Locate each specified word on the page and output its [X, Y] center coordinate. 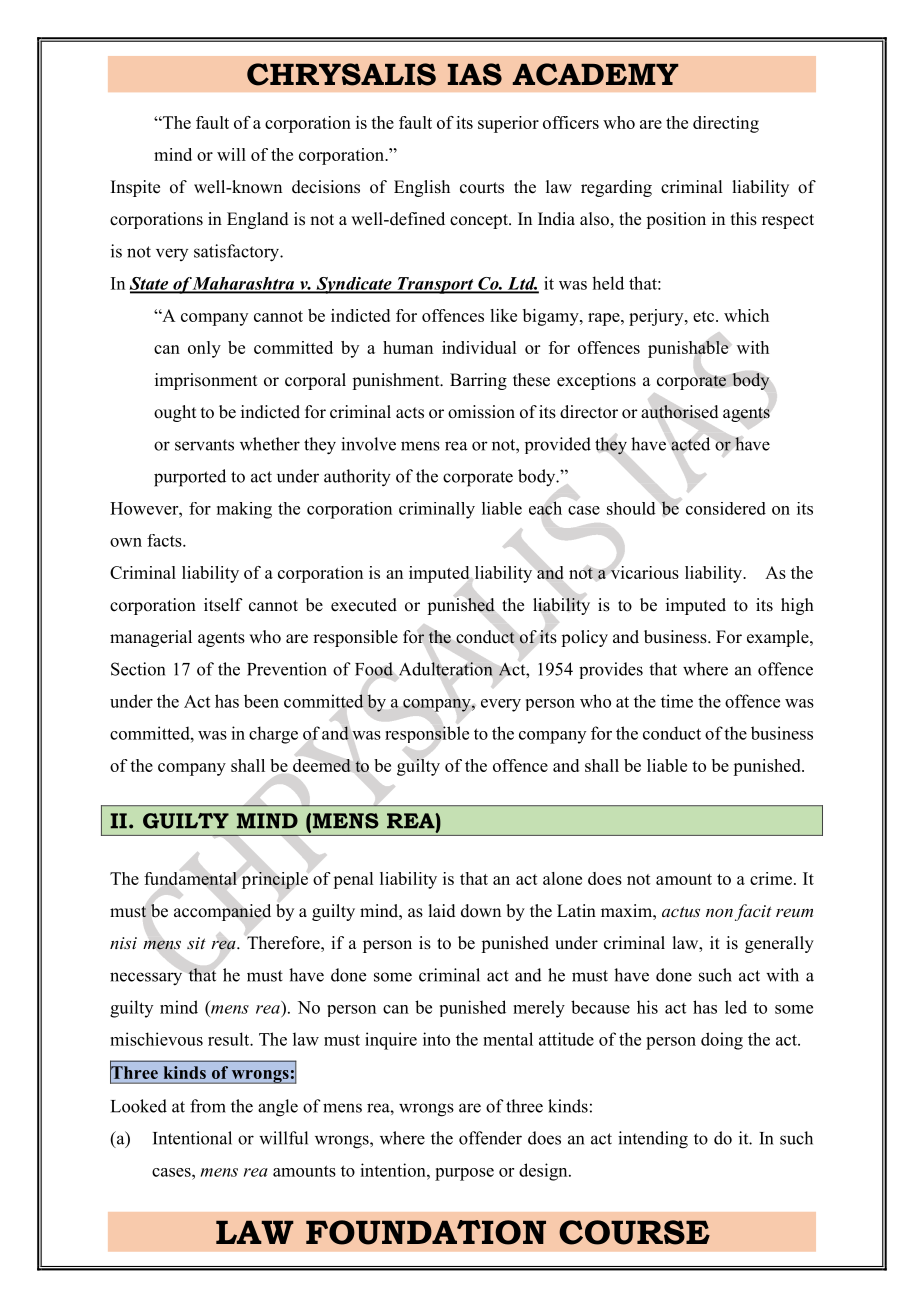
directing [726, 124]
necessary [146, 979]
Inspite [135, 188]
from [208, 1106]
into [436, 1039]
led [736, 1007]
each [545, 508]
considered [726, 508]
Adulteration [446, 669]
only [204, 349]
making [244, 510]
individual [479, 347]
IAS [475, 74]
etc [705, 316]
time [677, 701]
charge [273, 735]
